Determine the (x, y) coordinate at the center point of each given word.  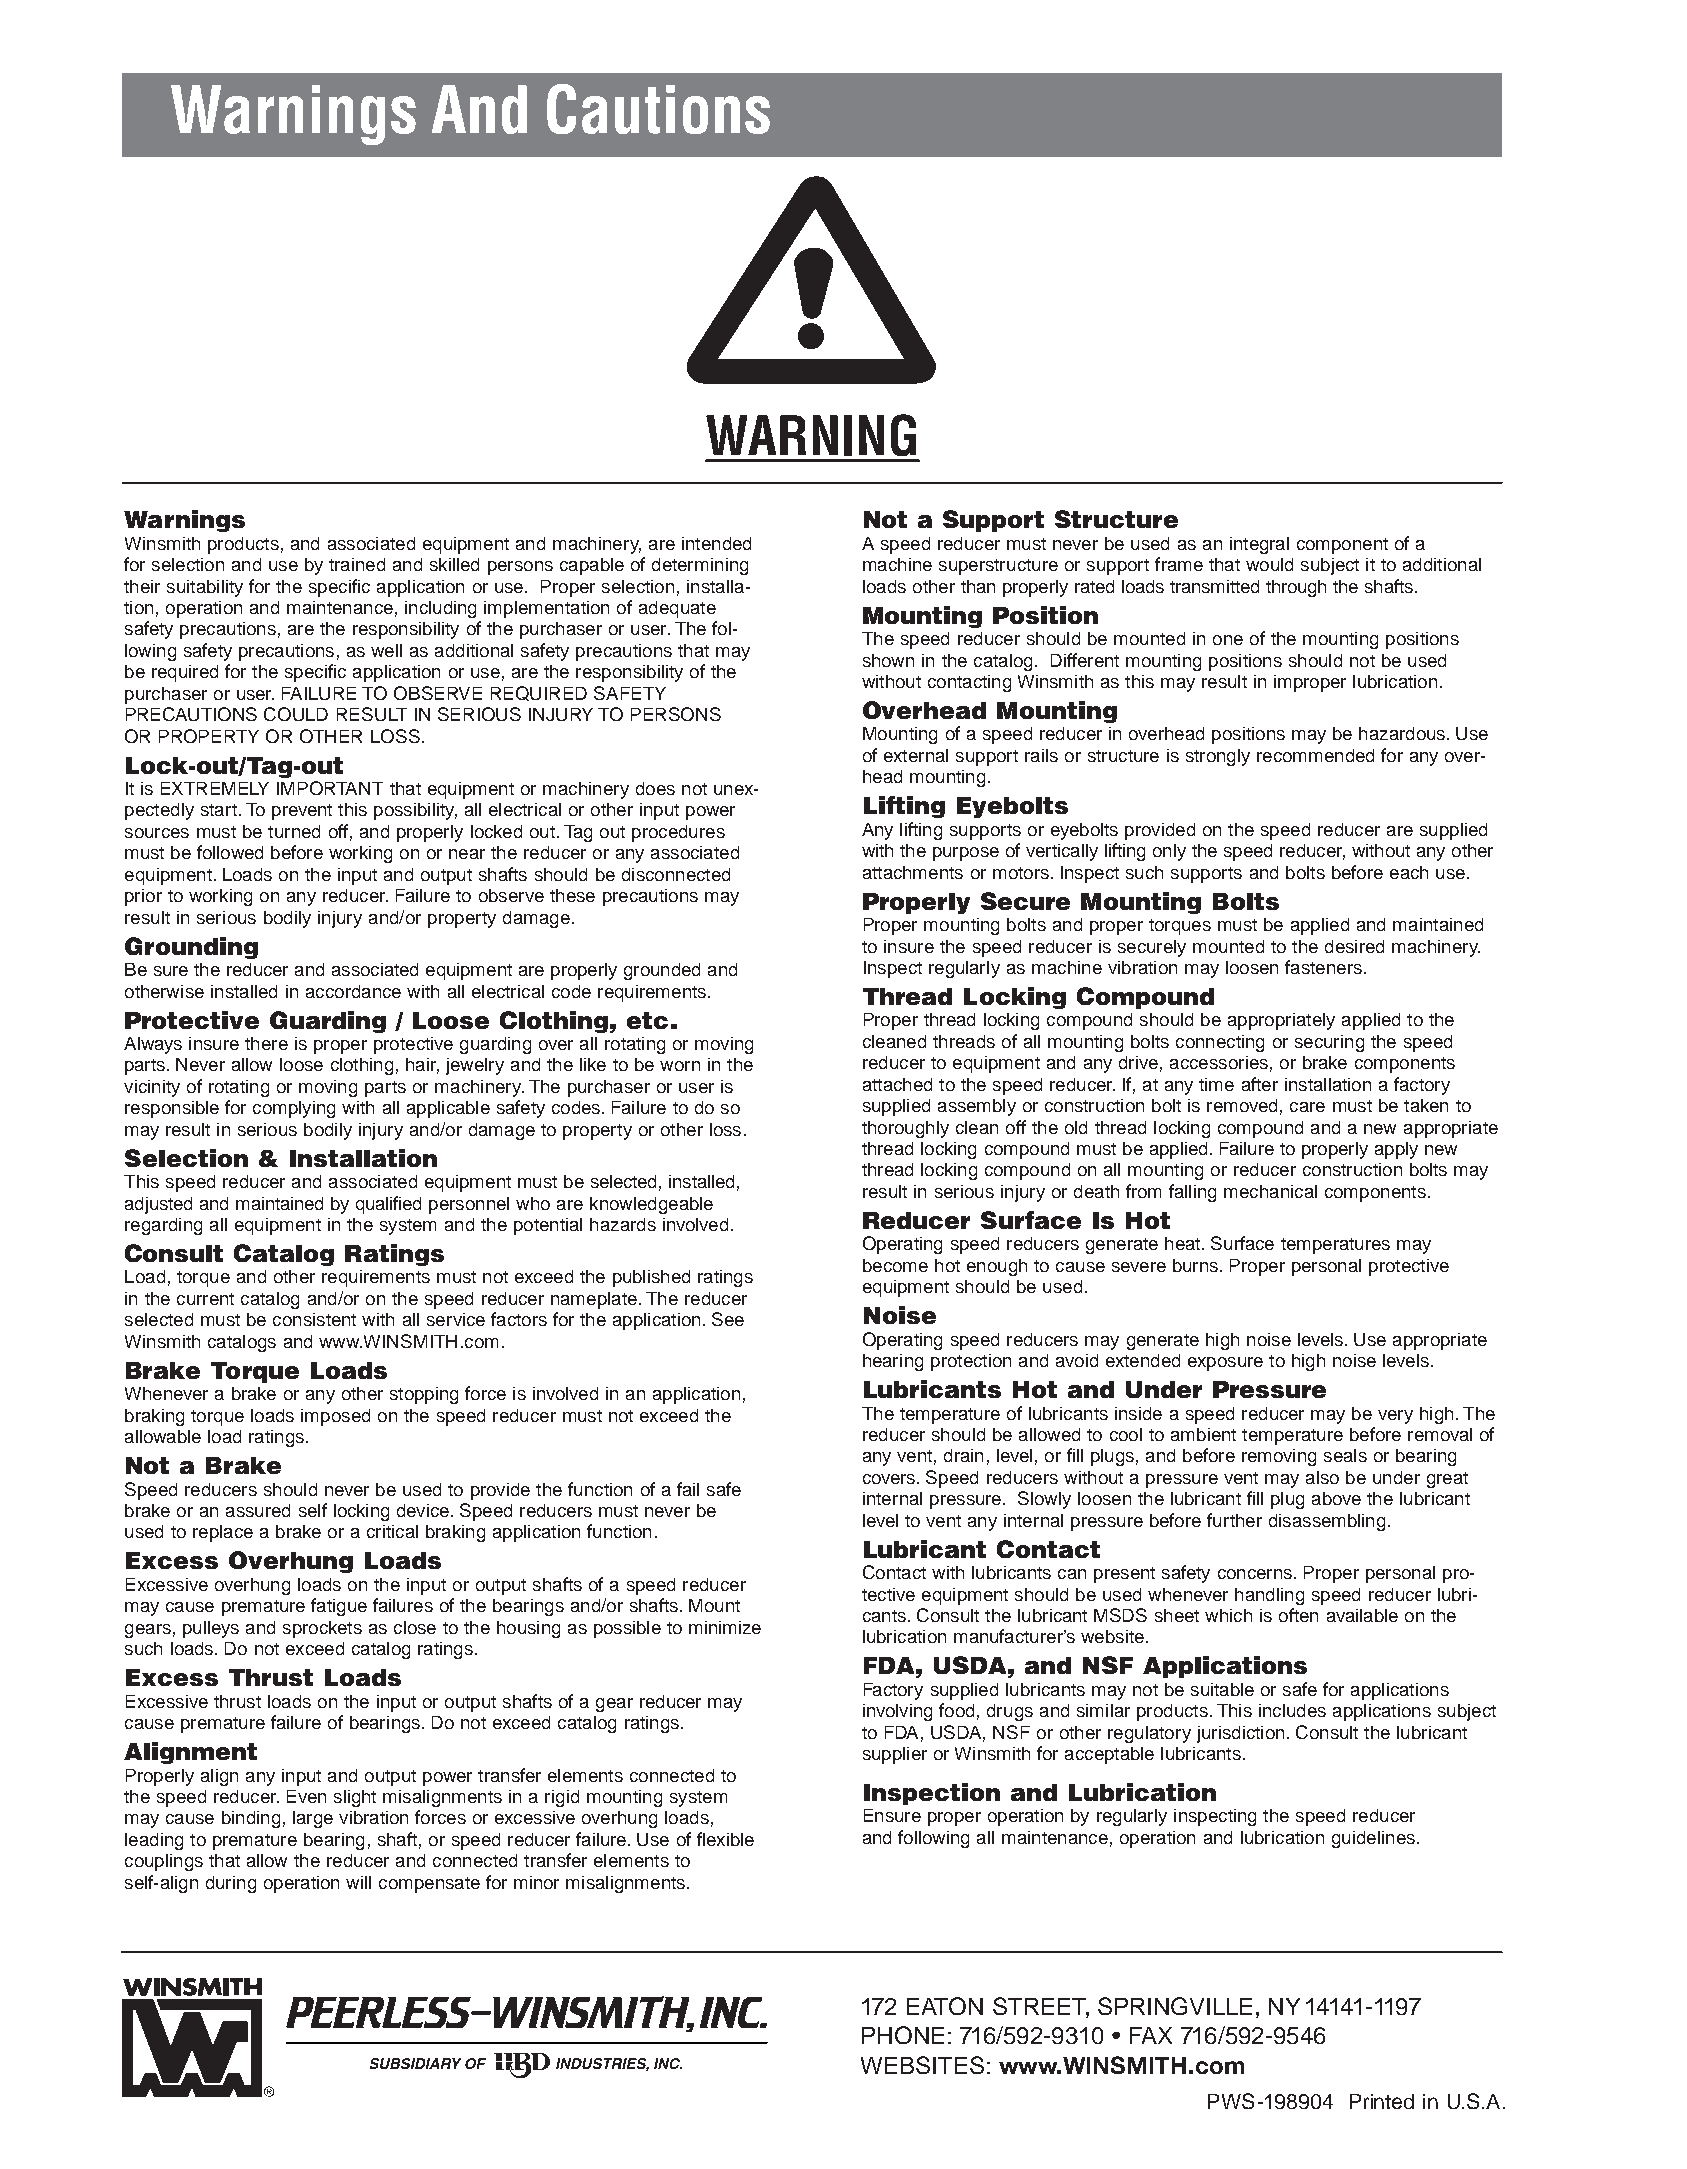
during (231, 1884)
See (728, 1319)
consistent (314, 1319)
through (1296, 588)
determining (700, 566)
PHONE (903, 2035)
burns (1197, 1265)
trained (357, 564)
